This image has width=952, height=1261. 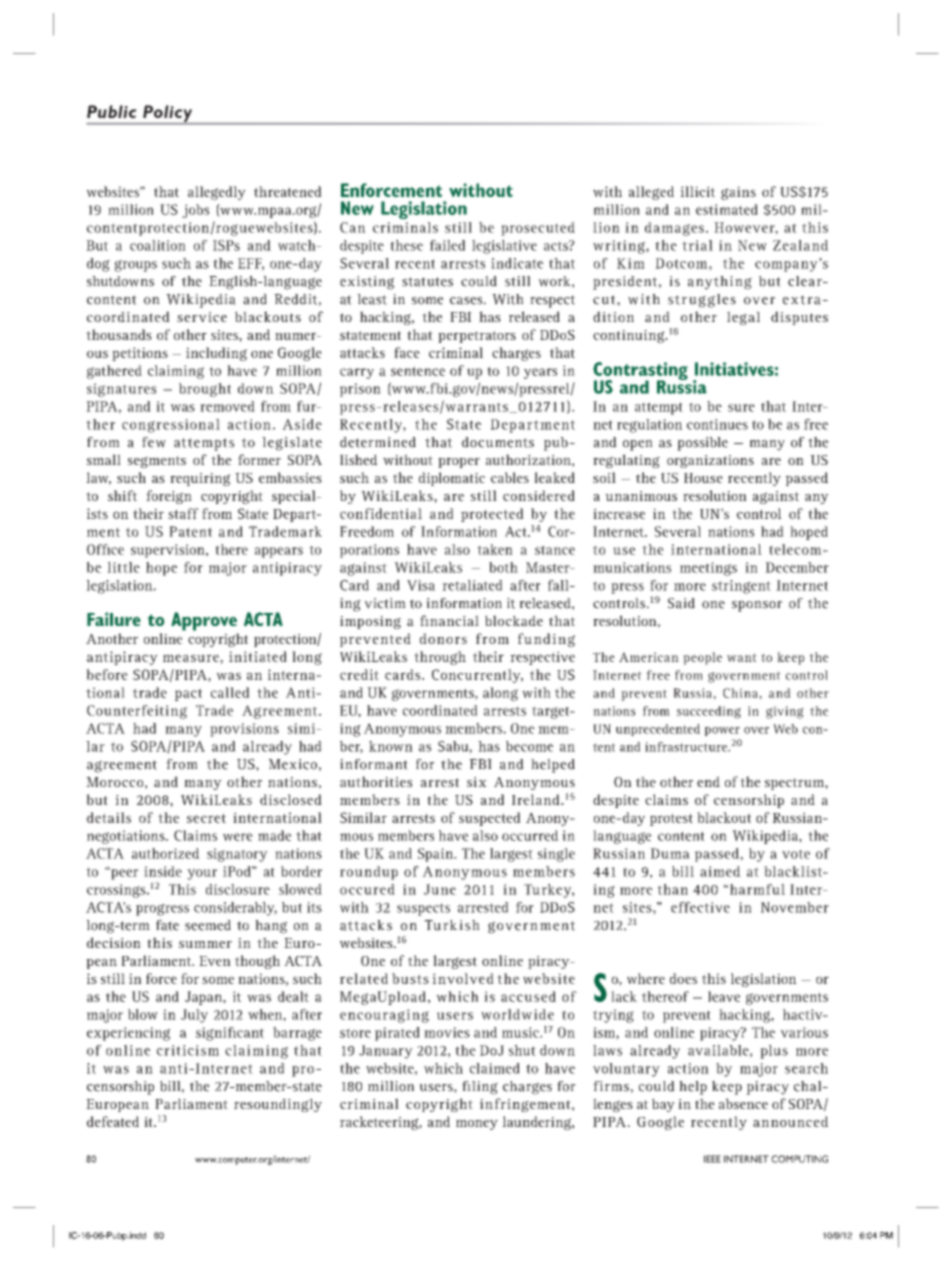 What do you see at coordinates (208, 925) in the image?
I see `seemed` at bounding box center [208, 925].
